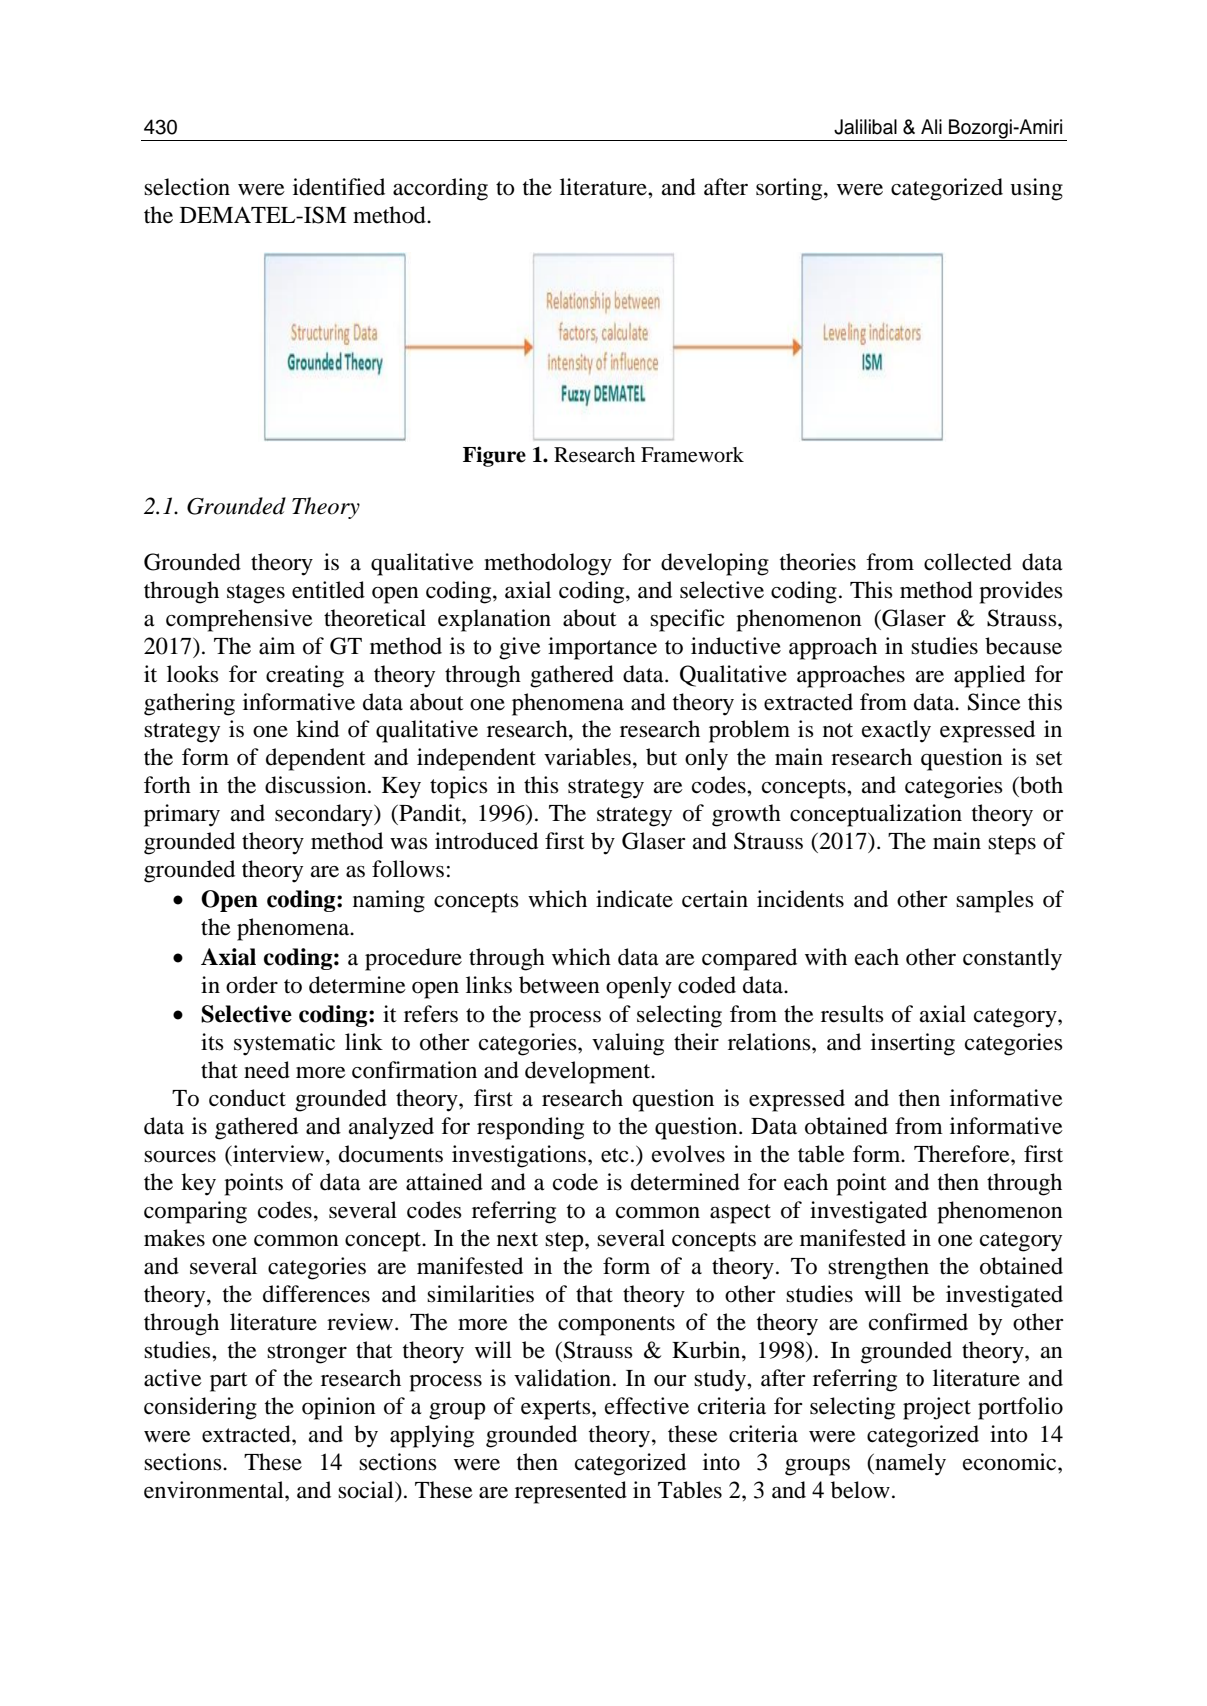 The height and width of the document is (1706, 1207). What do you see at coordinates (909, 1464) in the document?
I see `namely` at bounding box center [909, 1464].
